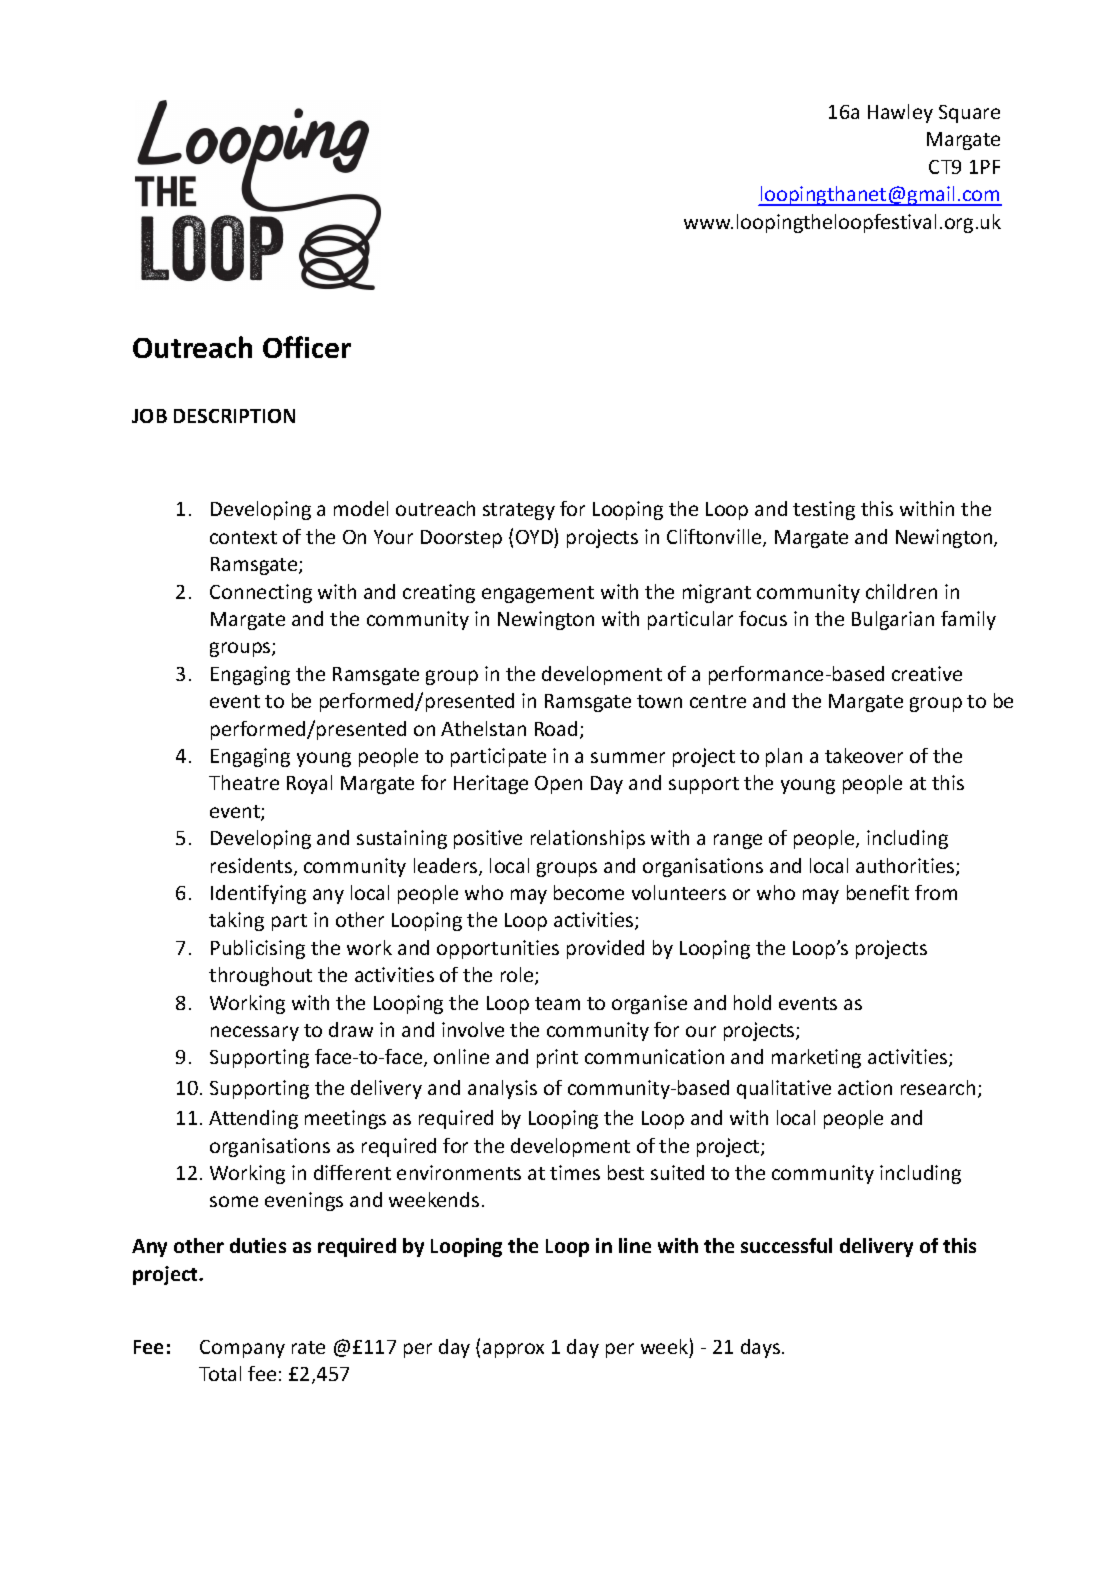 This screenshot has height=1574, width=1114. I want to click on marketing, so click(816, 1058).
